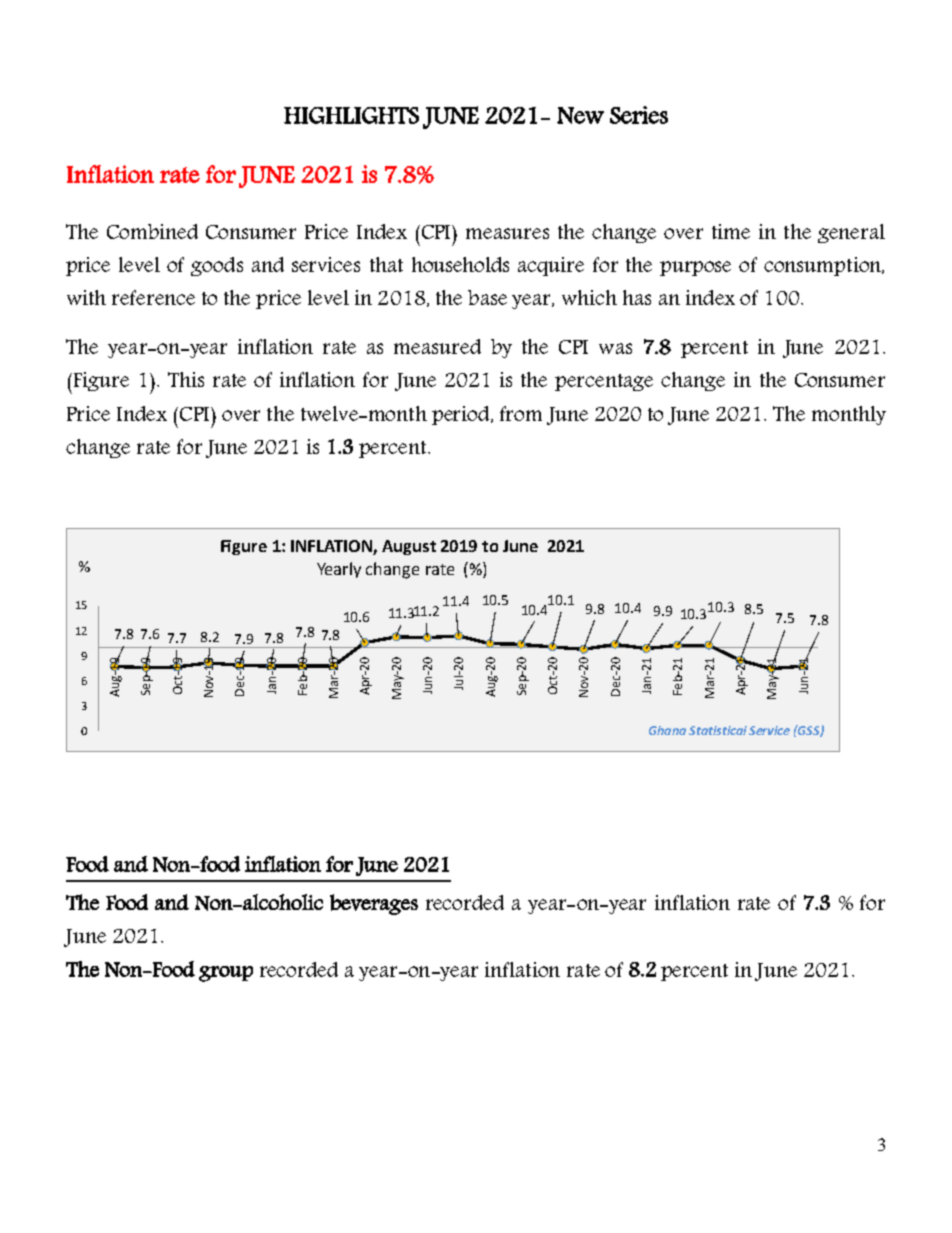 The width and height of the screenshot is (952, 1233). I want to click on Series, so click(639, 115).
